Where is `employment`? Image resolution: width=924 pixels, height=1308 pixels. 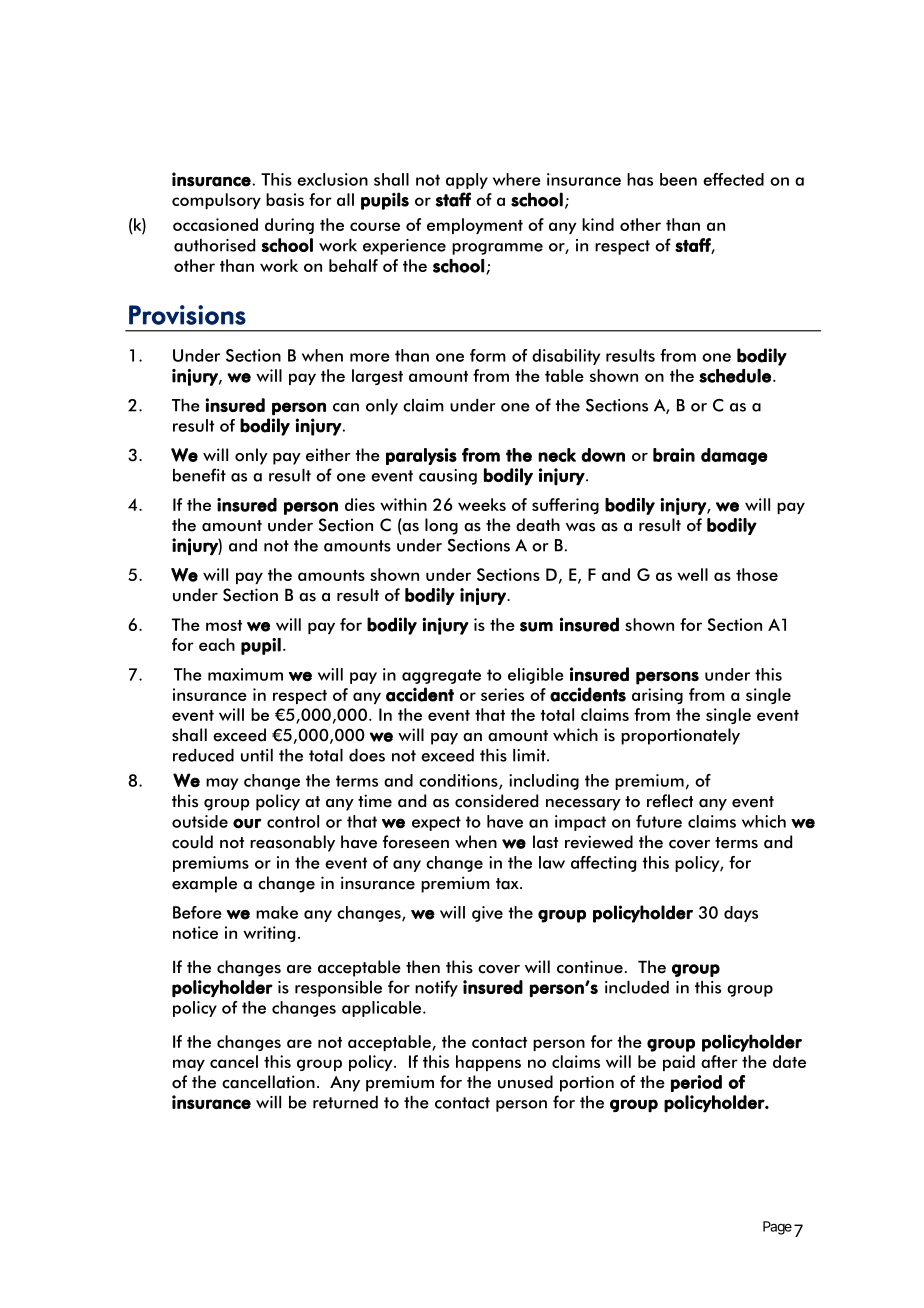
employment is located at coordinates (475, 226).
